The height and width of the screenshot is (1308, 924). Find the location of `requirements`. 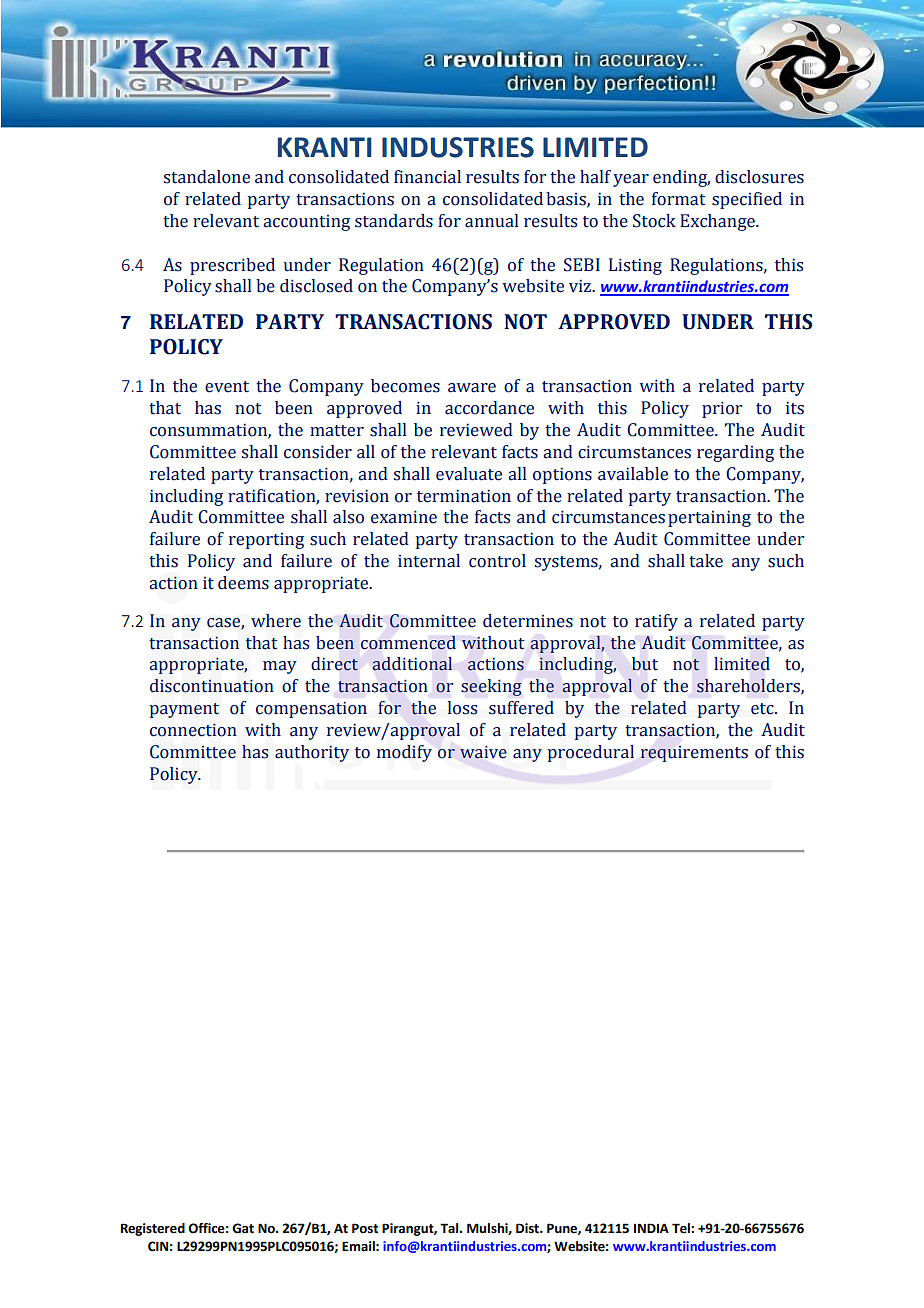

requirements is located at coordinates (694, 754).
